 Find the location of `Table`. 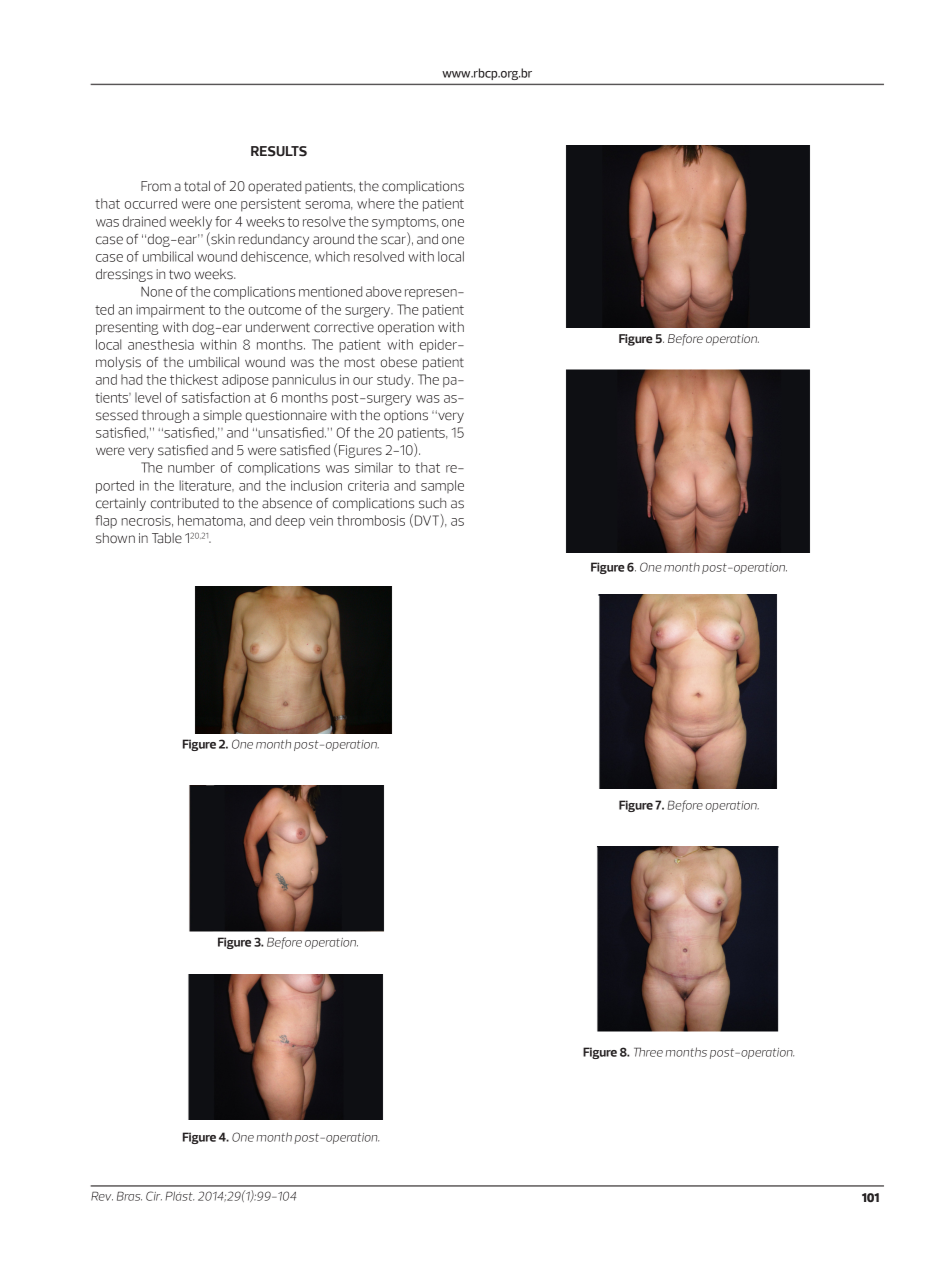

Table is located at coordinates (167, 538).
